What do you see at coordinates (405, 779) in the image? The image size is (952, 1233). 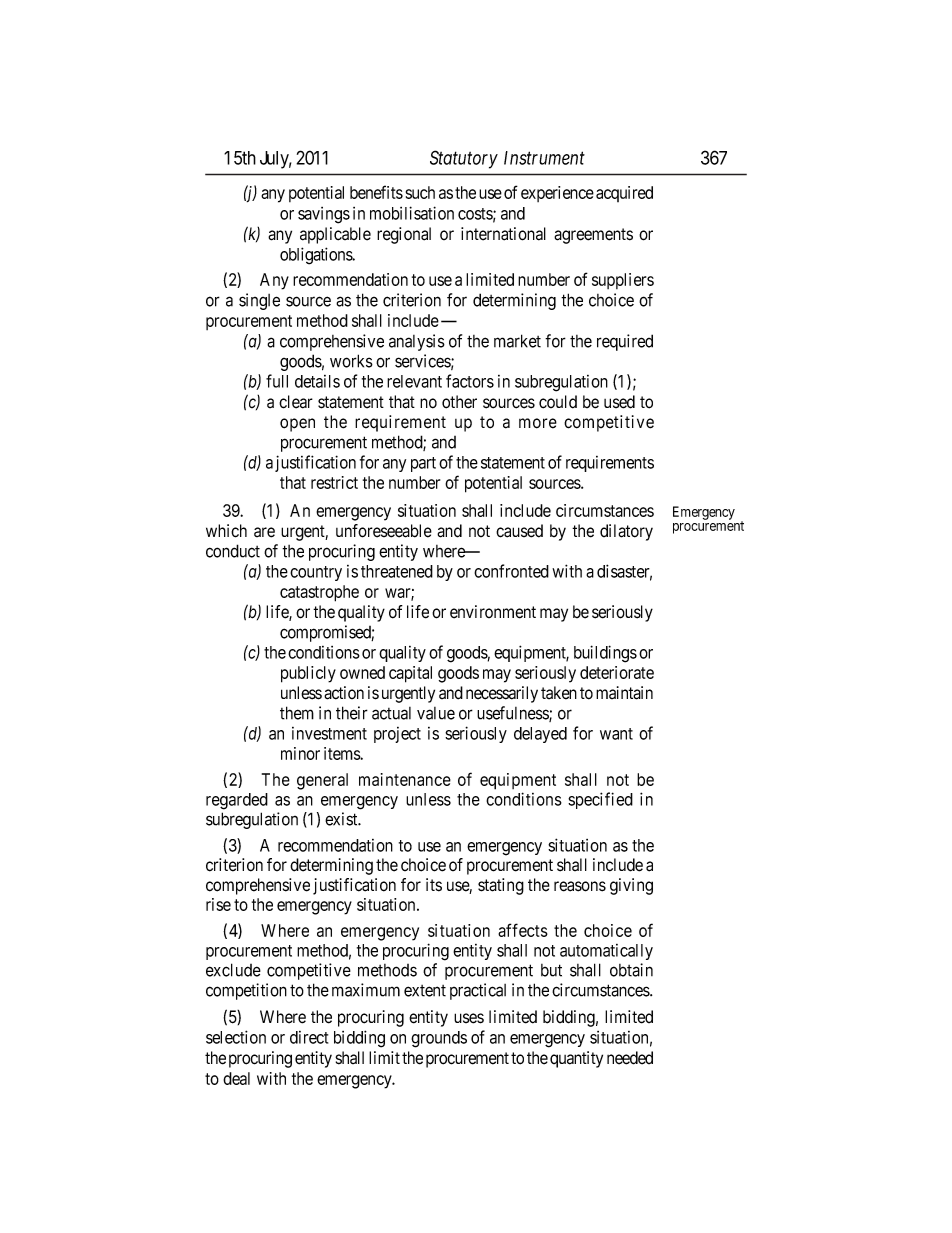 I see `maintenance` at bounding box center [405, 779].
